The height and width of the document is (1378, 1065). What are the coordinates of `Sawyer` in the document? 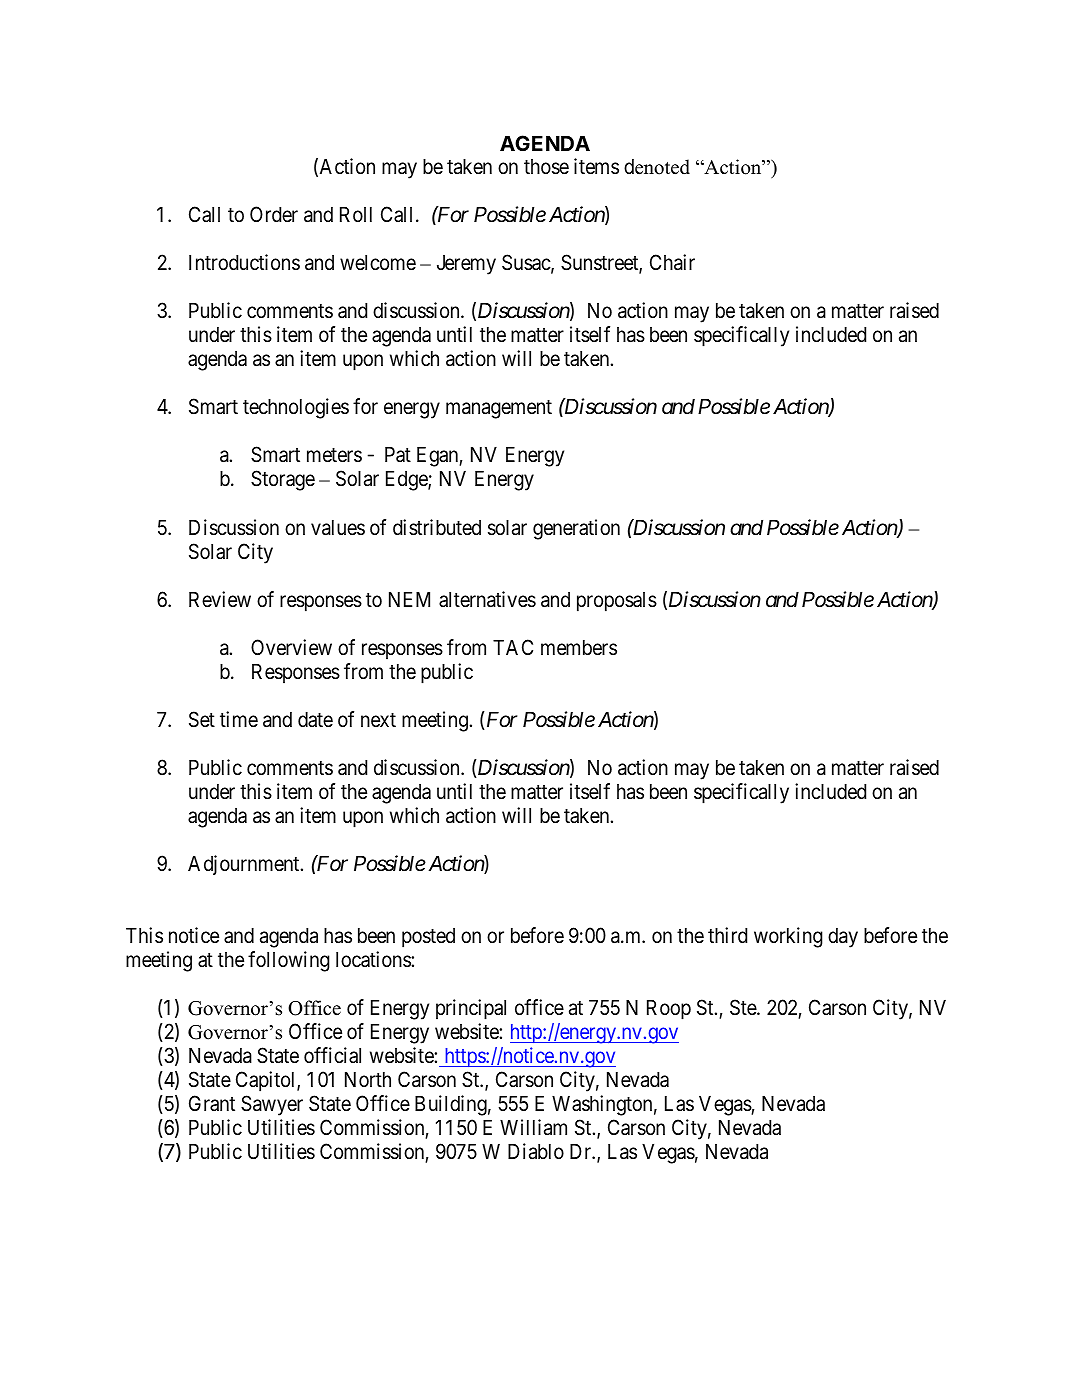 It's located at (272, 1105).
